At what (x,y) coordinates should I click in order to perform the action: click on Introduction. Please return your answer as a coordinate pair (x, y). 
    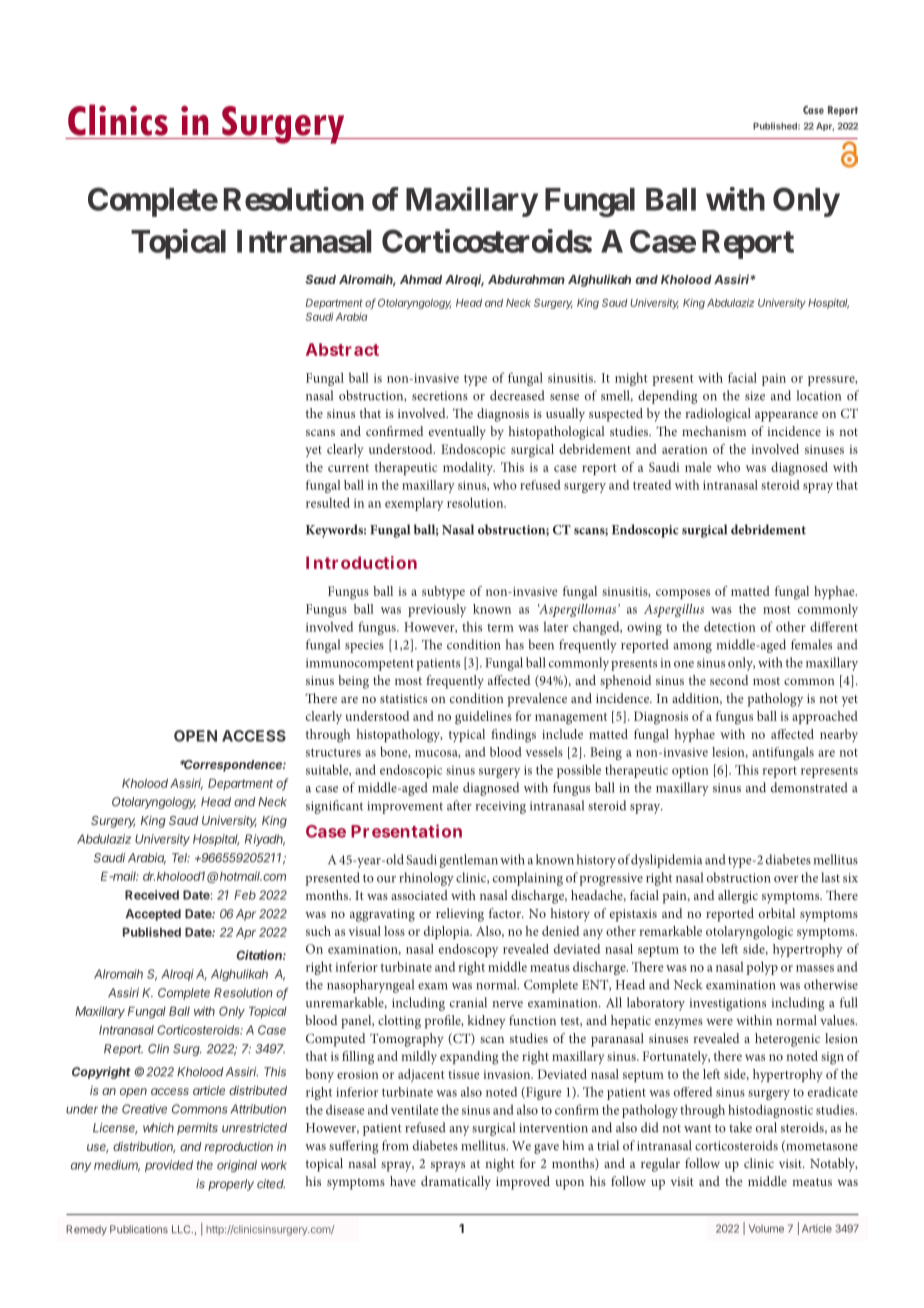
    Looking at the image, I should click on (361, 562).
